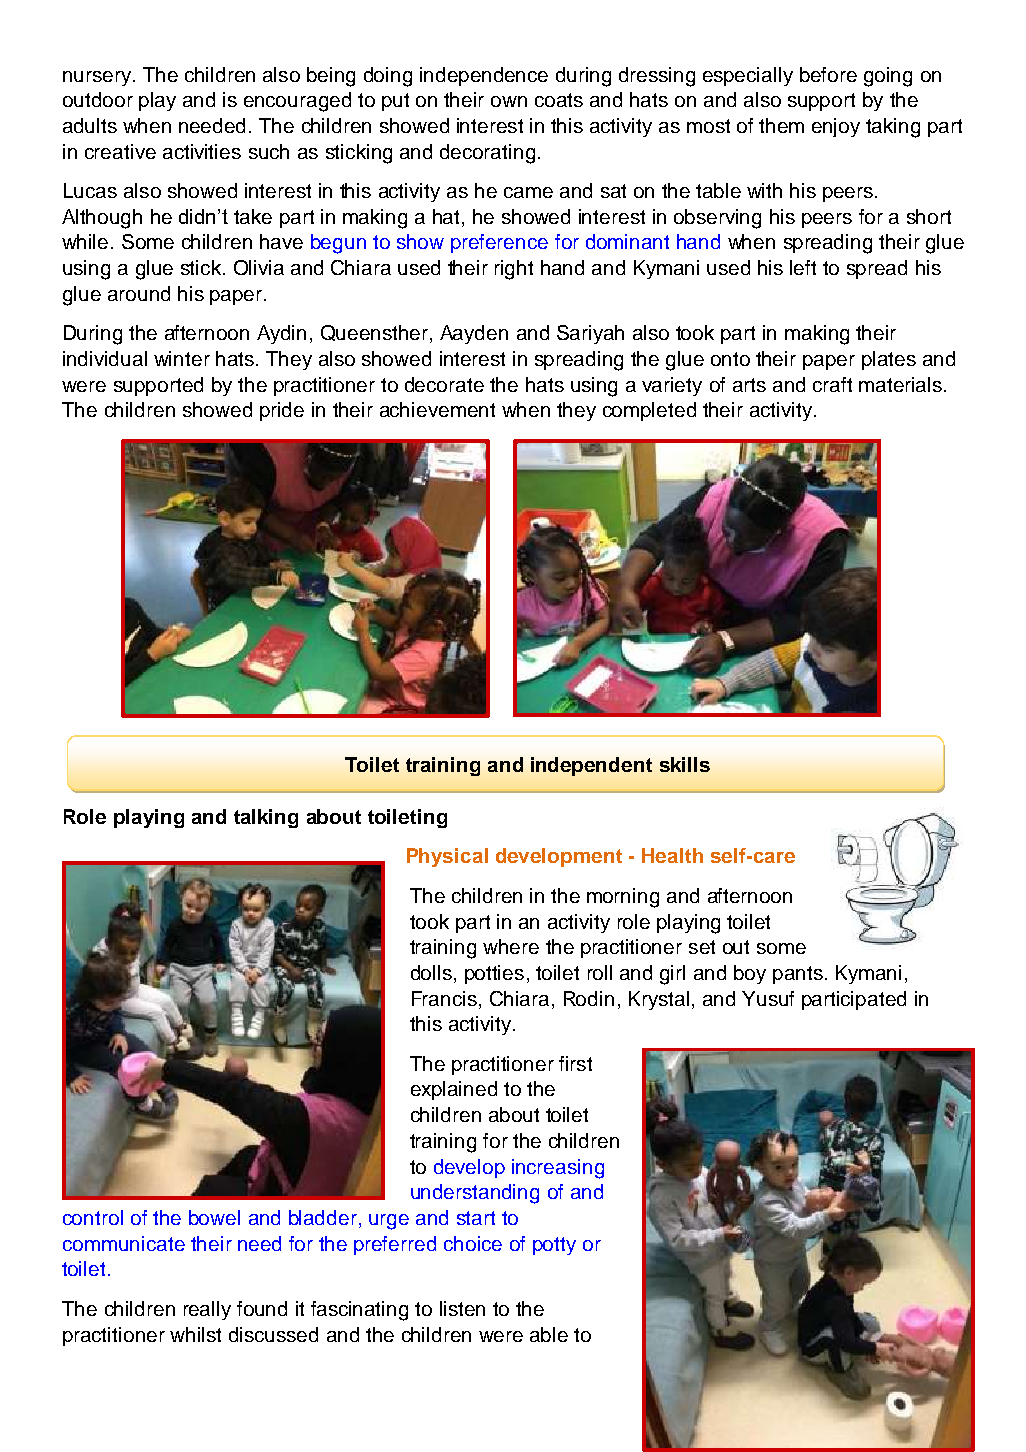  What do you see at coordinates (202, 151) in the screenshot?
I see `activities` at bounding box center [202, 151].
